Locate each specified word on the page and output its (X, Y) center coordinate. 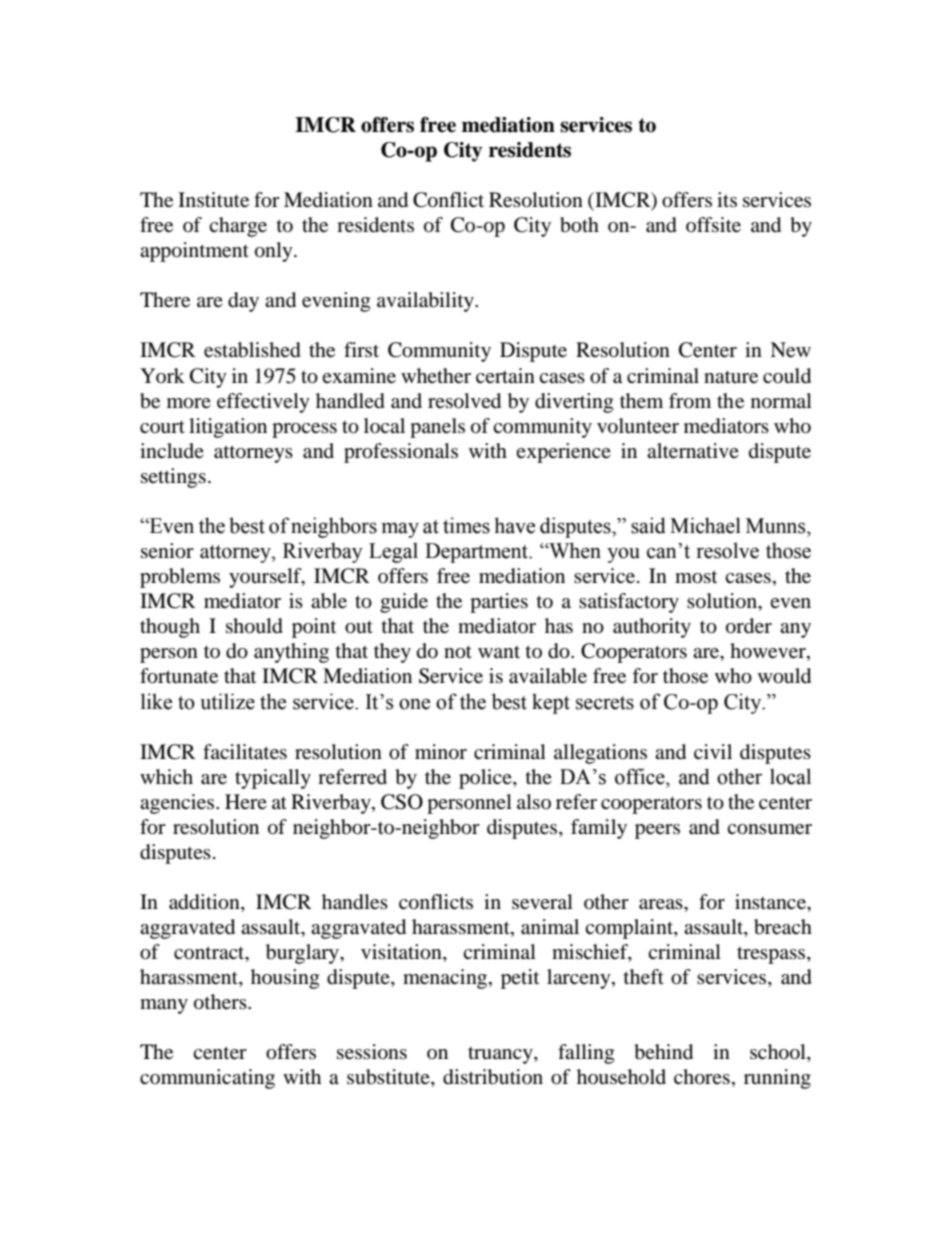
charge (238, 227)
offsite (713, 225)
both (579, 225)
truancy (501, 1055)
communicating (207, 1079)
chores (702, 1077)
